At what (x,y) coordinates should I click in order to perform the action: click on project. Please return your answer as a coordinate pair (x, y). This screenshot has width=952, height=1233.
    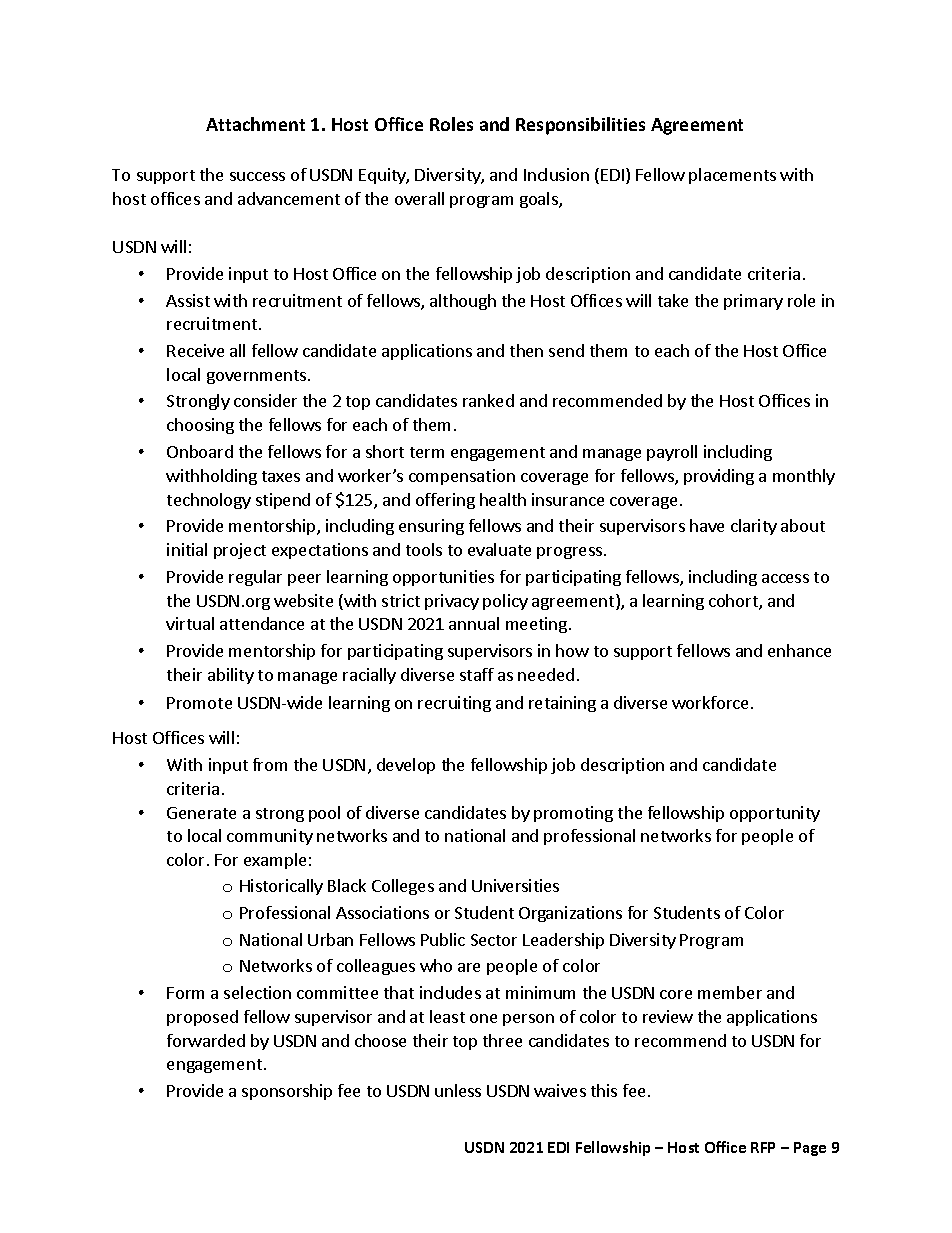
    Looking at the image, I should click on (240, 551).
